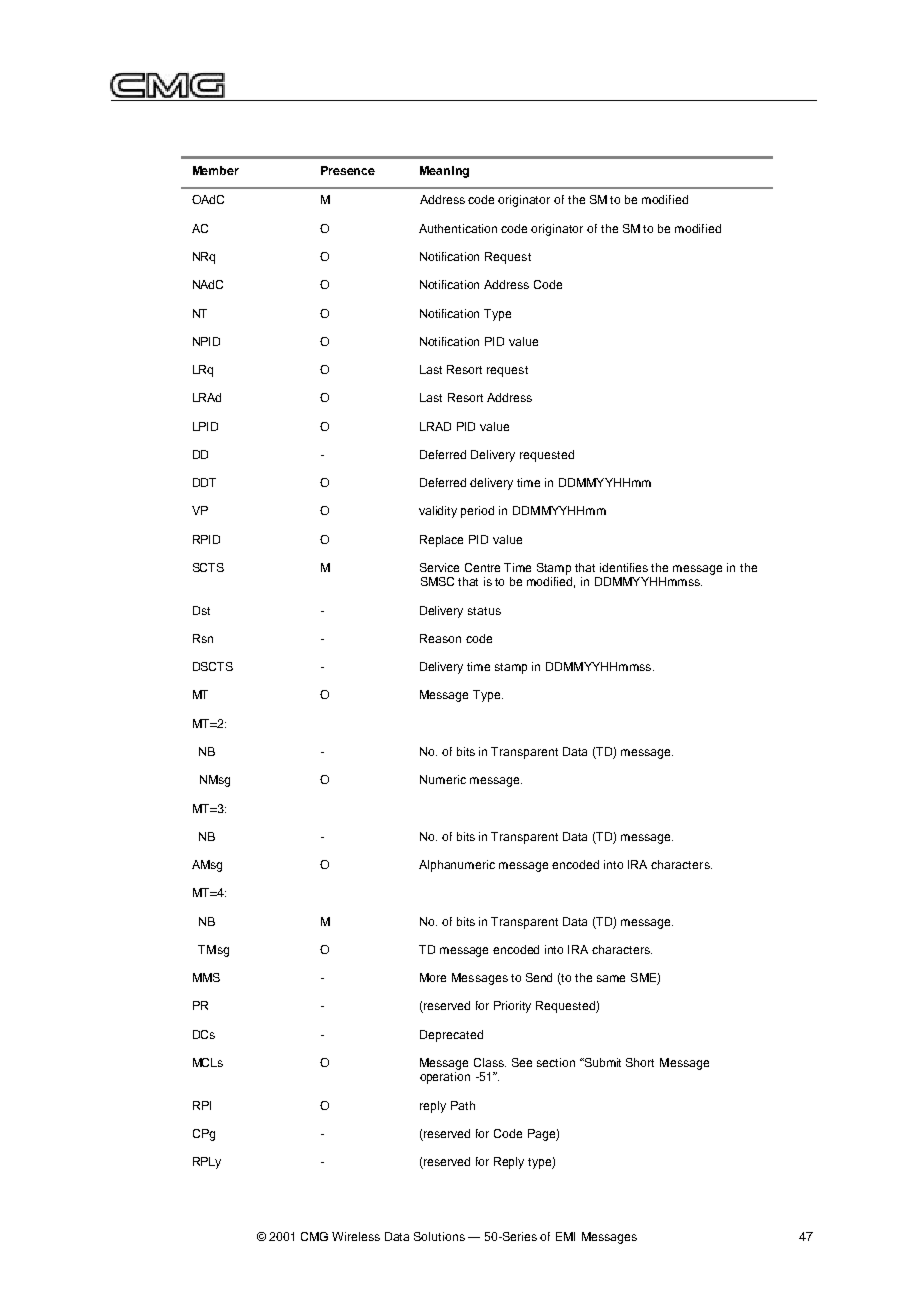  What do you see at coordinates (439, 1236) in the document?
I see `Solutions` at bounding box center [439, 1236].
